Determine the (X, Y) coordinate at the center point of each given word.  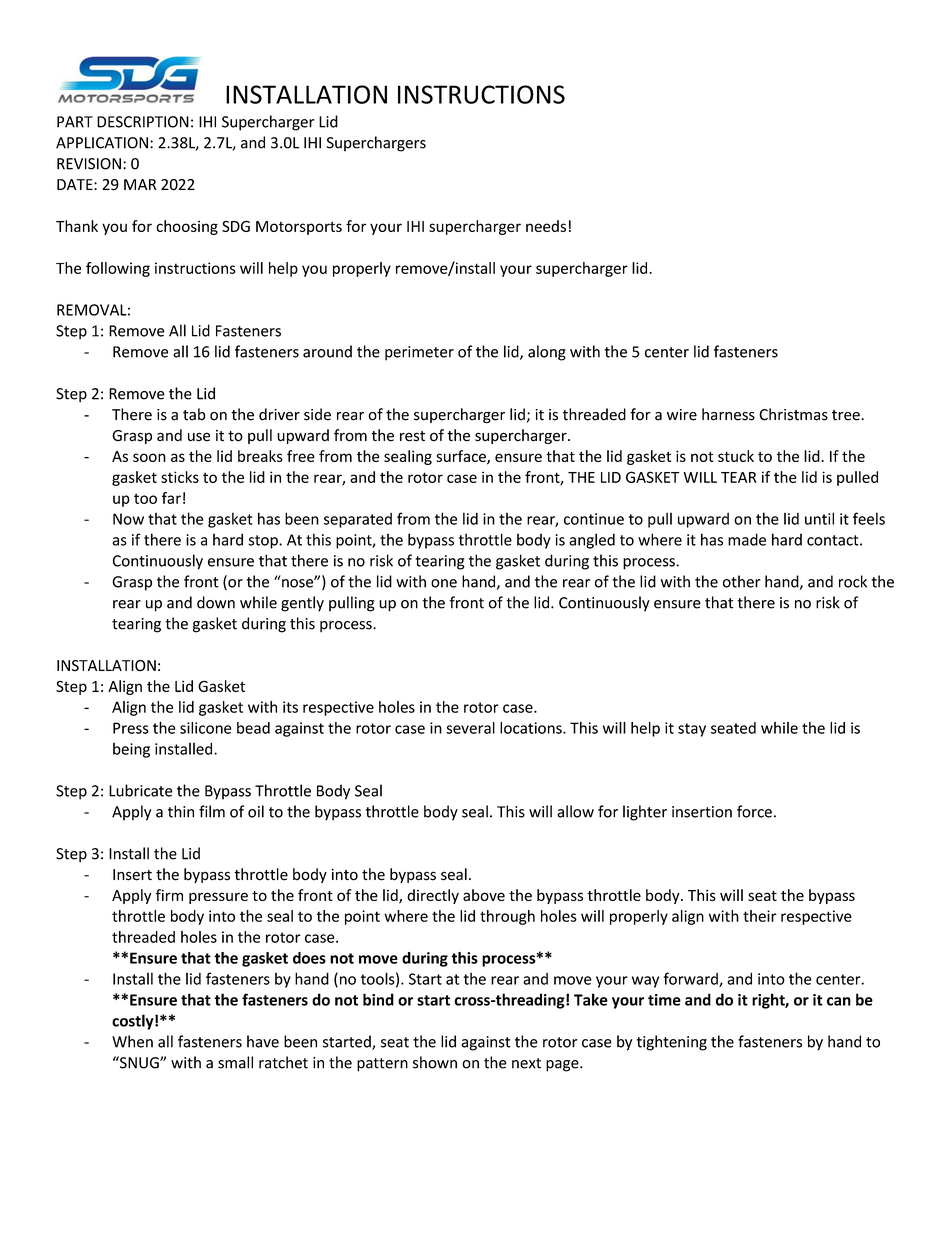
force (754, 811)
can (839, 1001)
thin (181, 811)
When (132, 1041)
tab (194, 414)
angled (592, 541)
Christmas (793, 414)
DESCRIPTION (143, 122)
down (216, 602)
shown (435, 1062)
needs (546, 226)
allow (575, 811)
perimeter (419, 353)
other (742, 581)
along (547, 353)
